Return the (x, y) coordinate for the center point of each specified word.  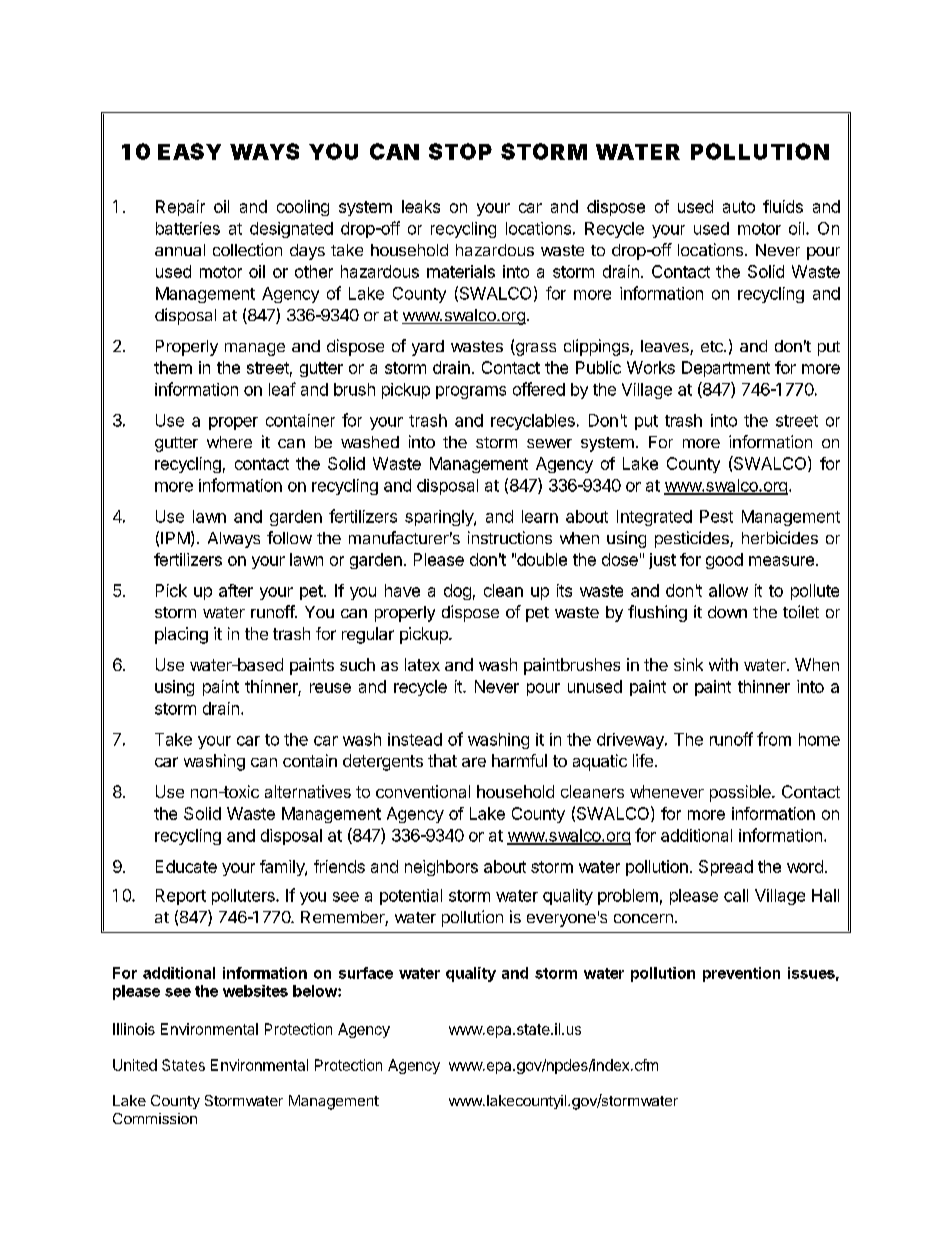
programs (471, 392)
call (736, 895)
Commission (155, 1118)
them (173, 367)
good (724, 561)
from (774, 739)
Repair (180, 208)
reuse (330, 688)
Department (726, 369)
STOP (460, 151)
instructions (510, 537)
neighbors (441, 868)
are (474, 762)
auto (739, 207)
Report (181, 897)
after (236, 590)
